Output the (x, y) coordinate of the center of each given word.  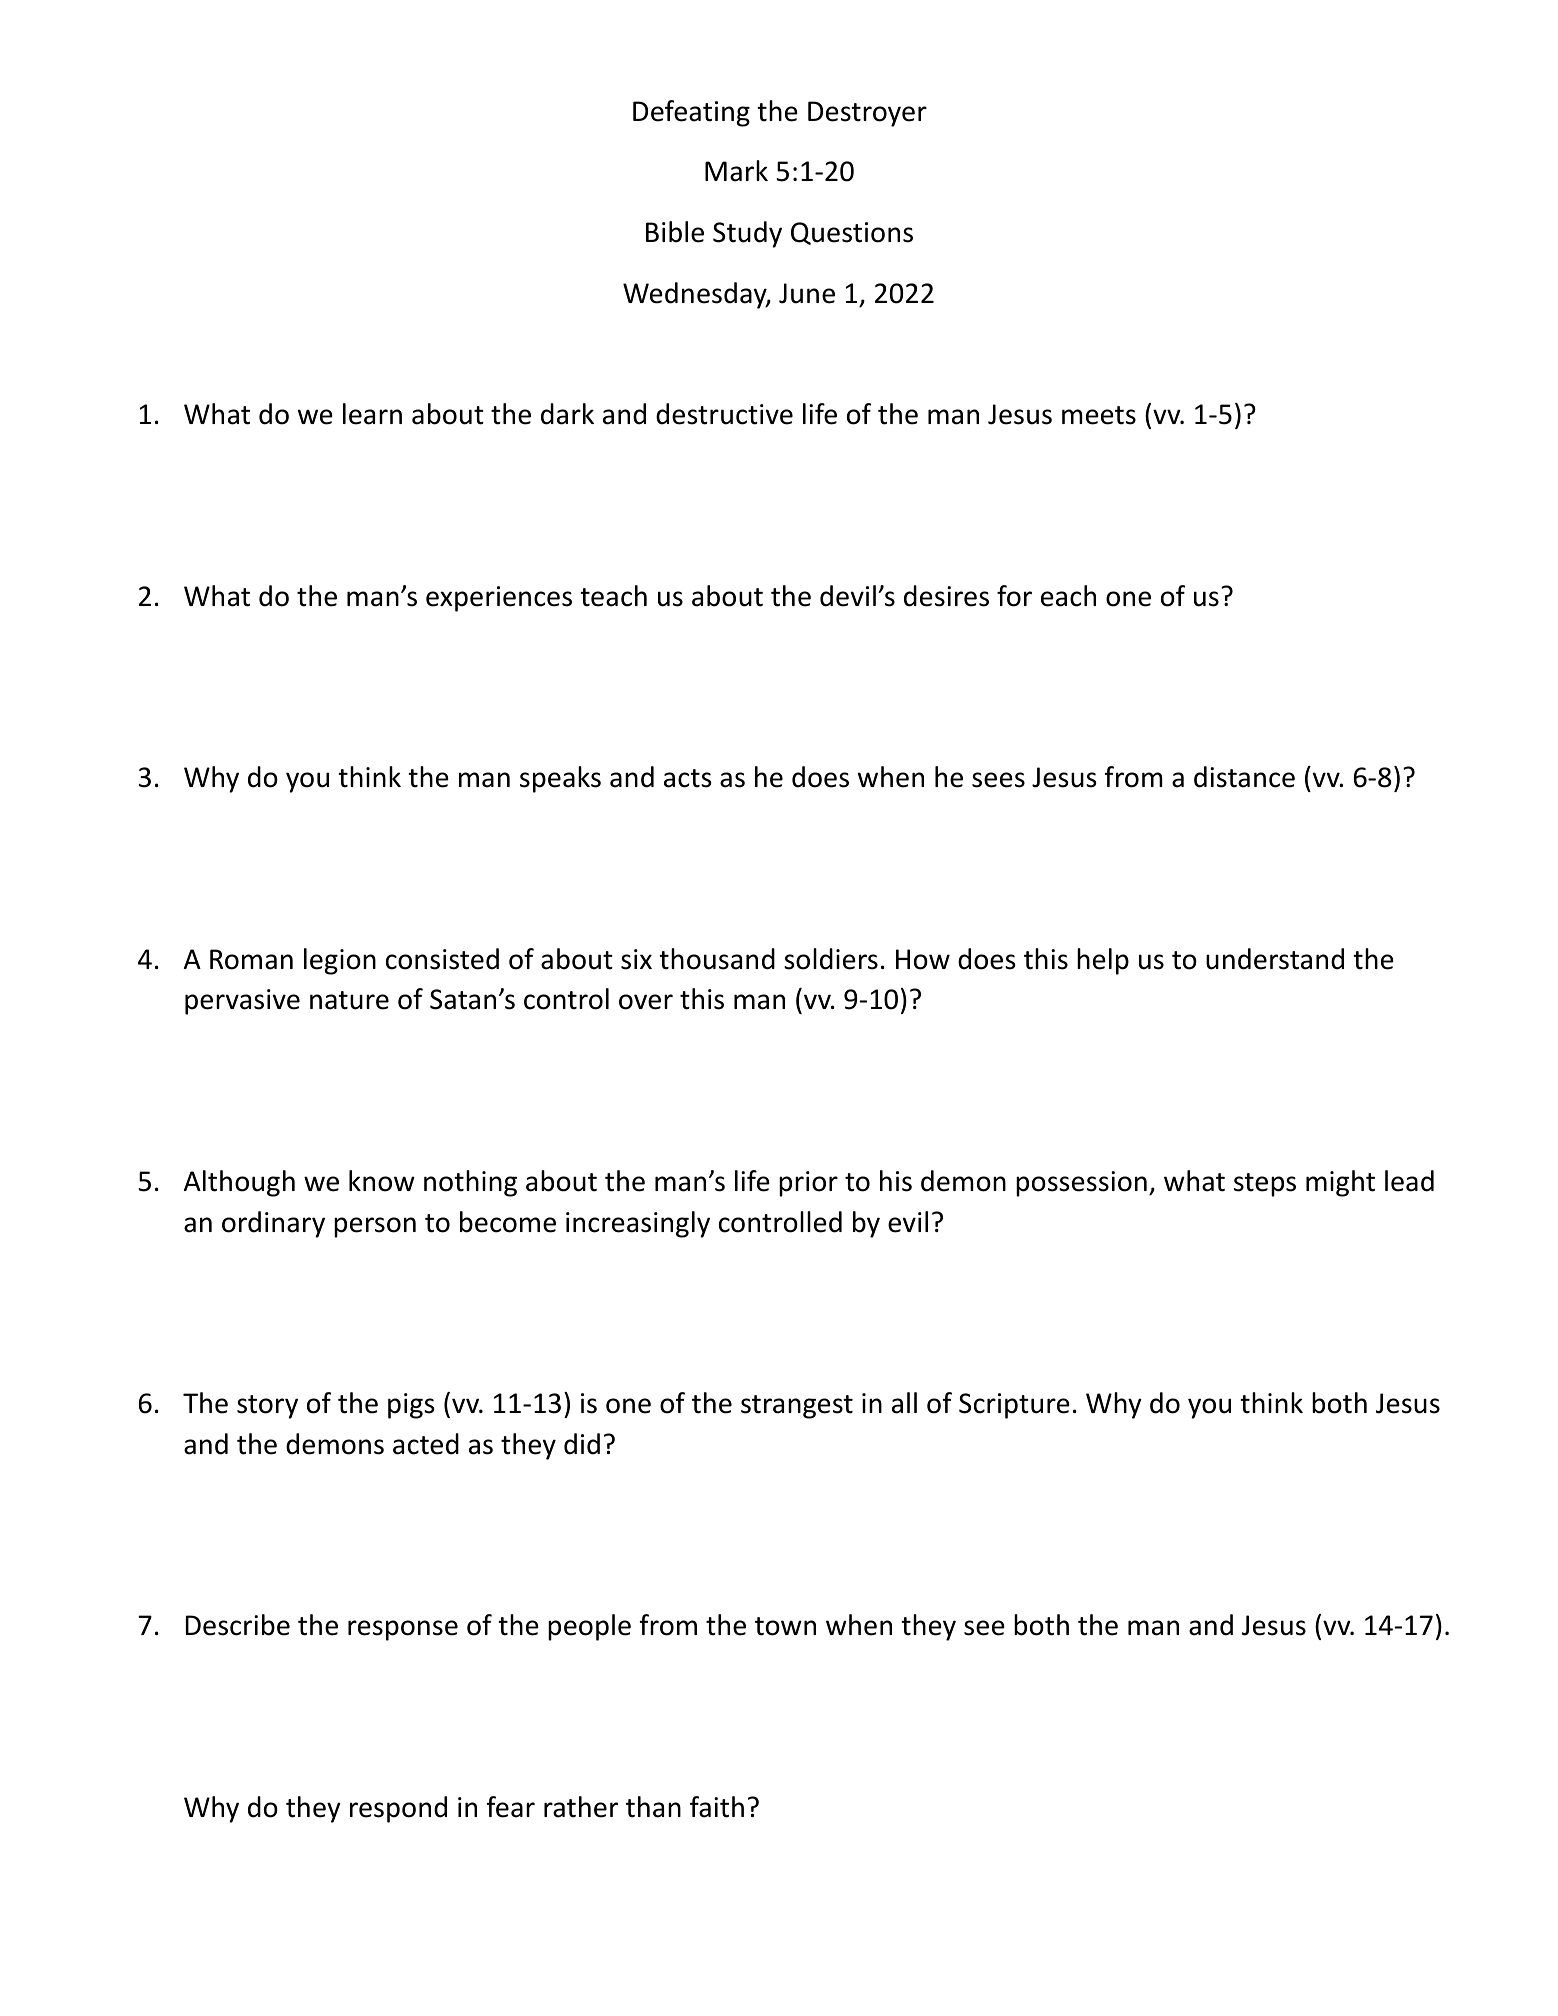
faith (717, 1807)
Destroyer (867, 114)
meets (1099, 415)
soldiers (831, 959)
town (785, 1626)
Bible (675, 232)
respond (398, 1809)
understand (1275, 959)
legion (340, 961)
